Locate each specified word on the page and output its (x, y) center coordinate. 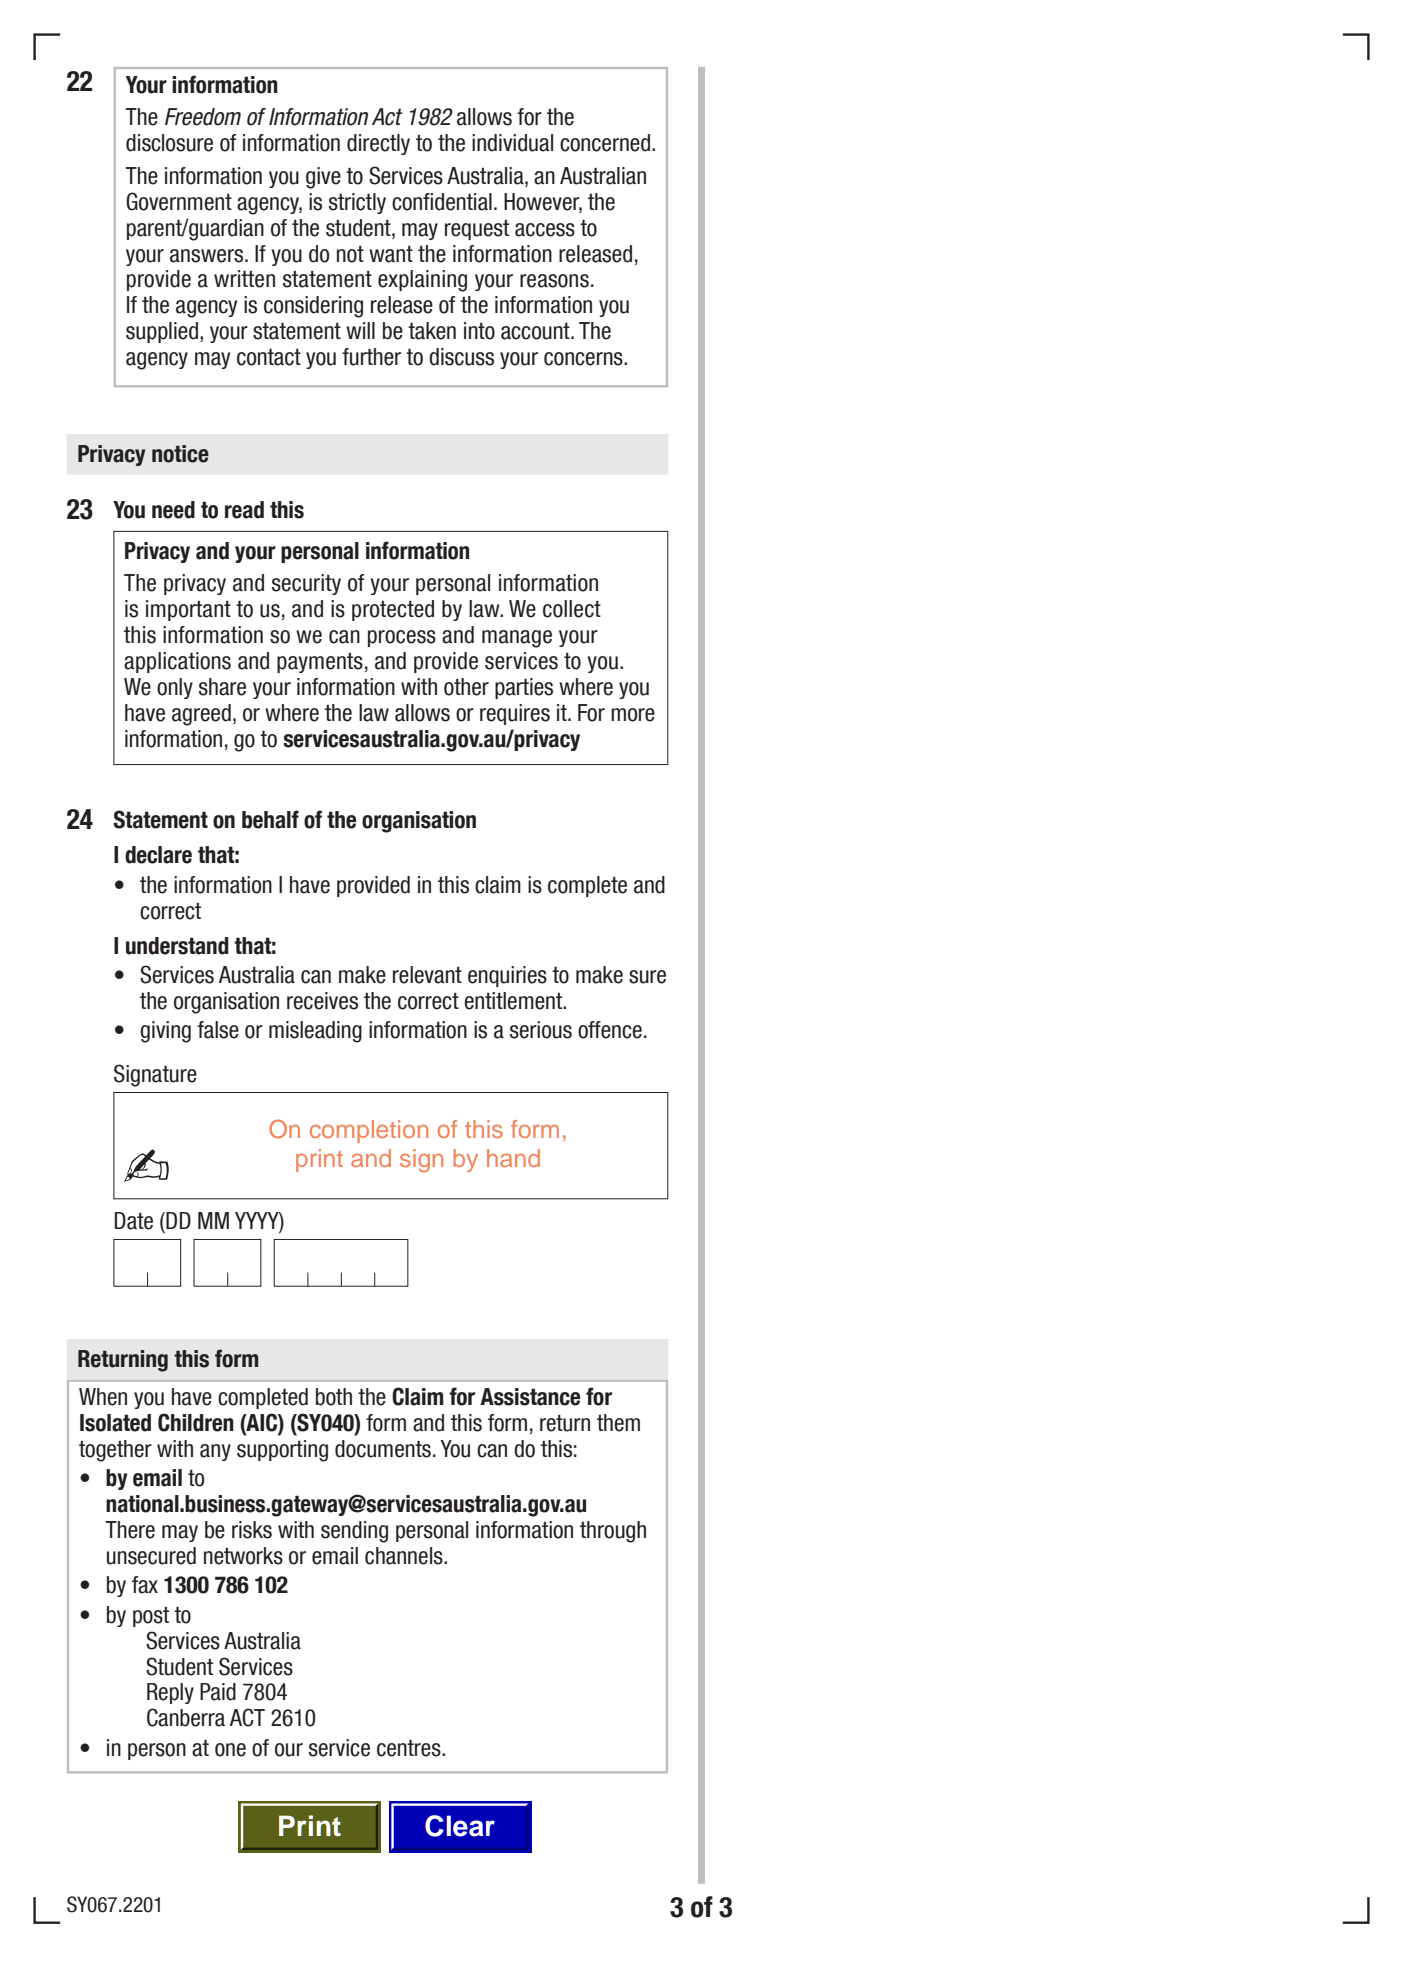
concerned (605, 143)
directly (378, 144)
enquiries (507, 976)
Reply (170, 1693)
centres (410, 1748)
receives (322, 1001)
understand (177, 946)
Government (179, 201)
